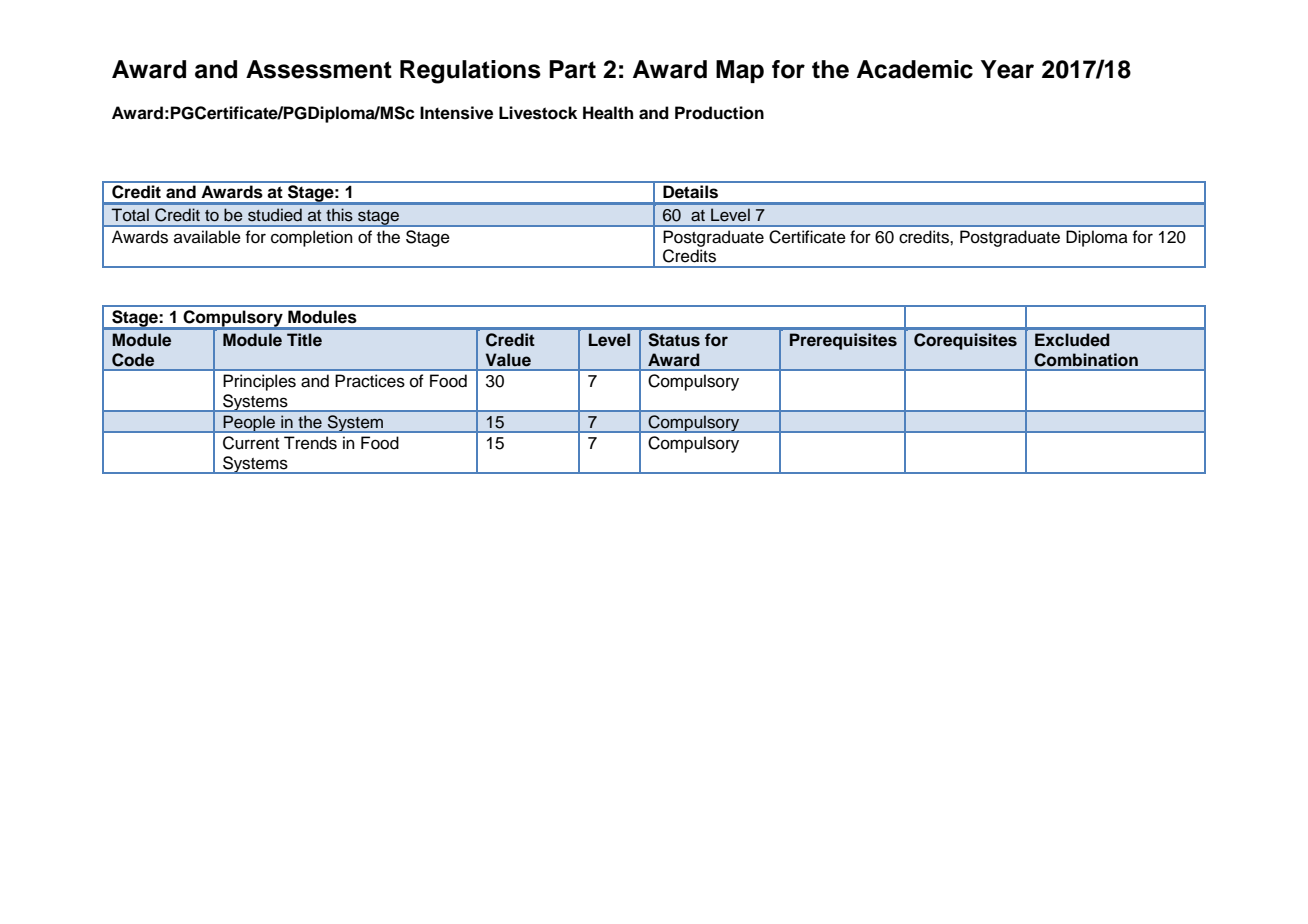 The width and height of the screenshot is (1308, 924). What do you see at coordinates (508, 360) in the screenshot?
I see `Value` at bounding box center [508, 360].
